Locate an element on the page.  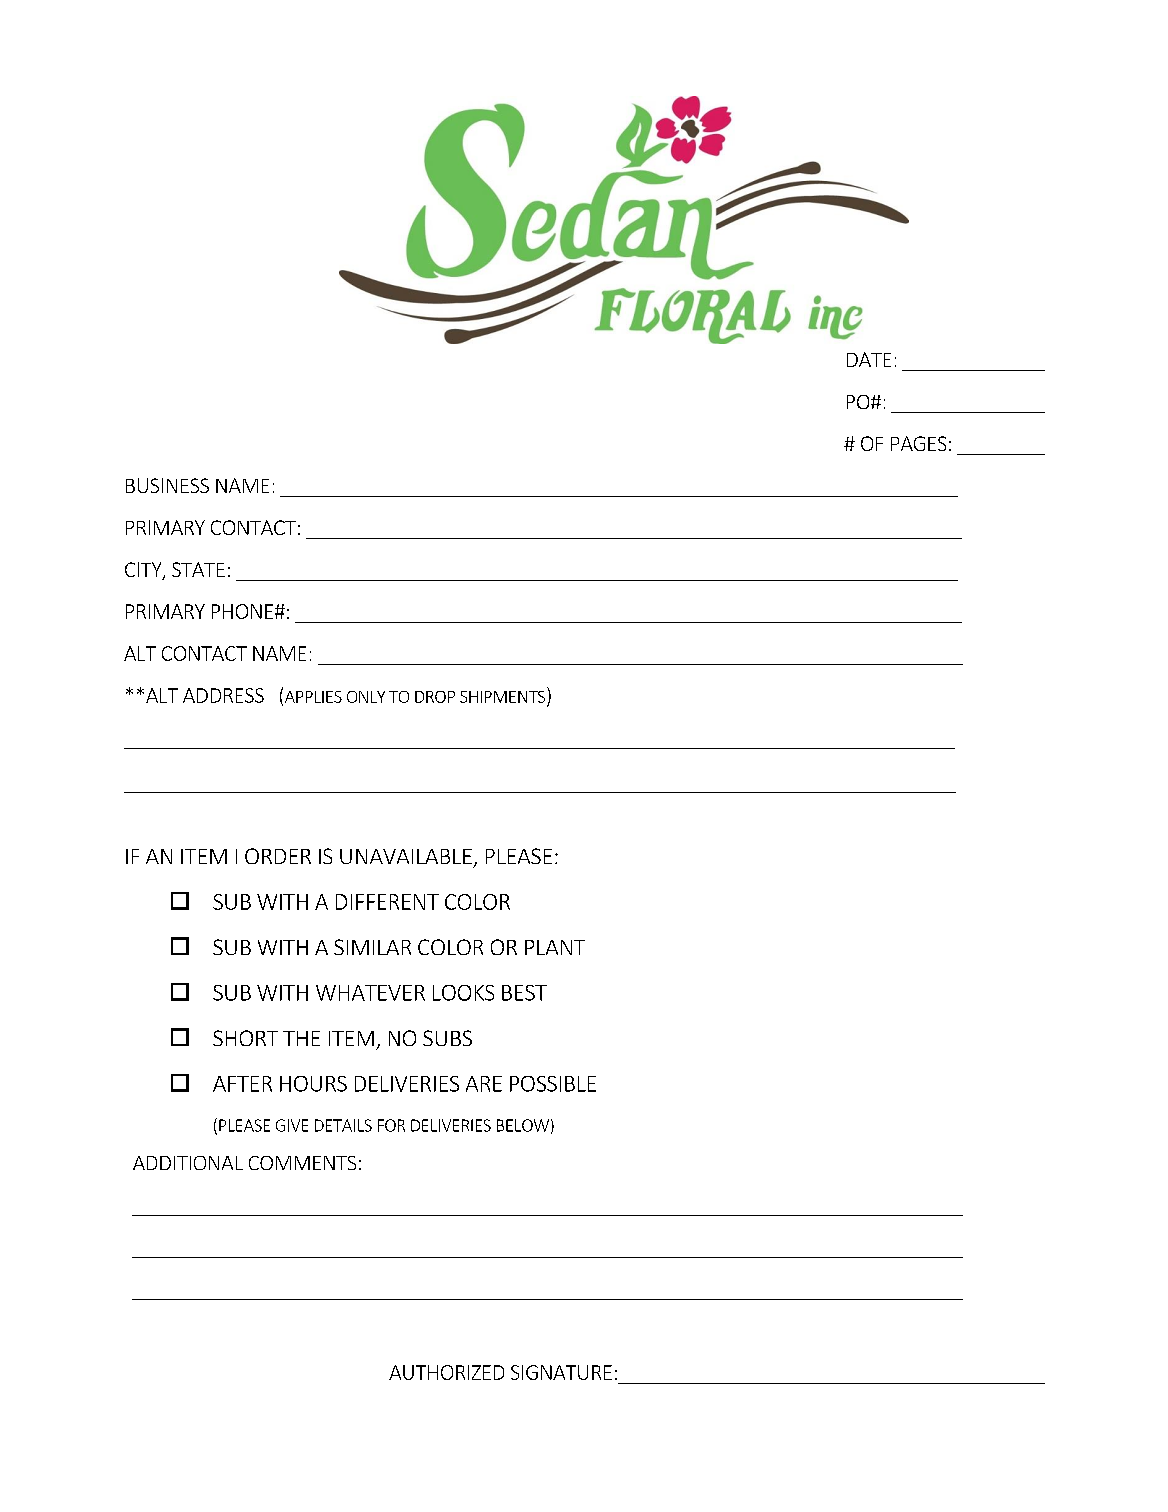
PLANT is located at coordinates (555, 947).
